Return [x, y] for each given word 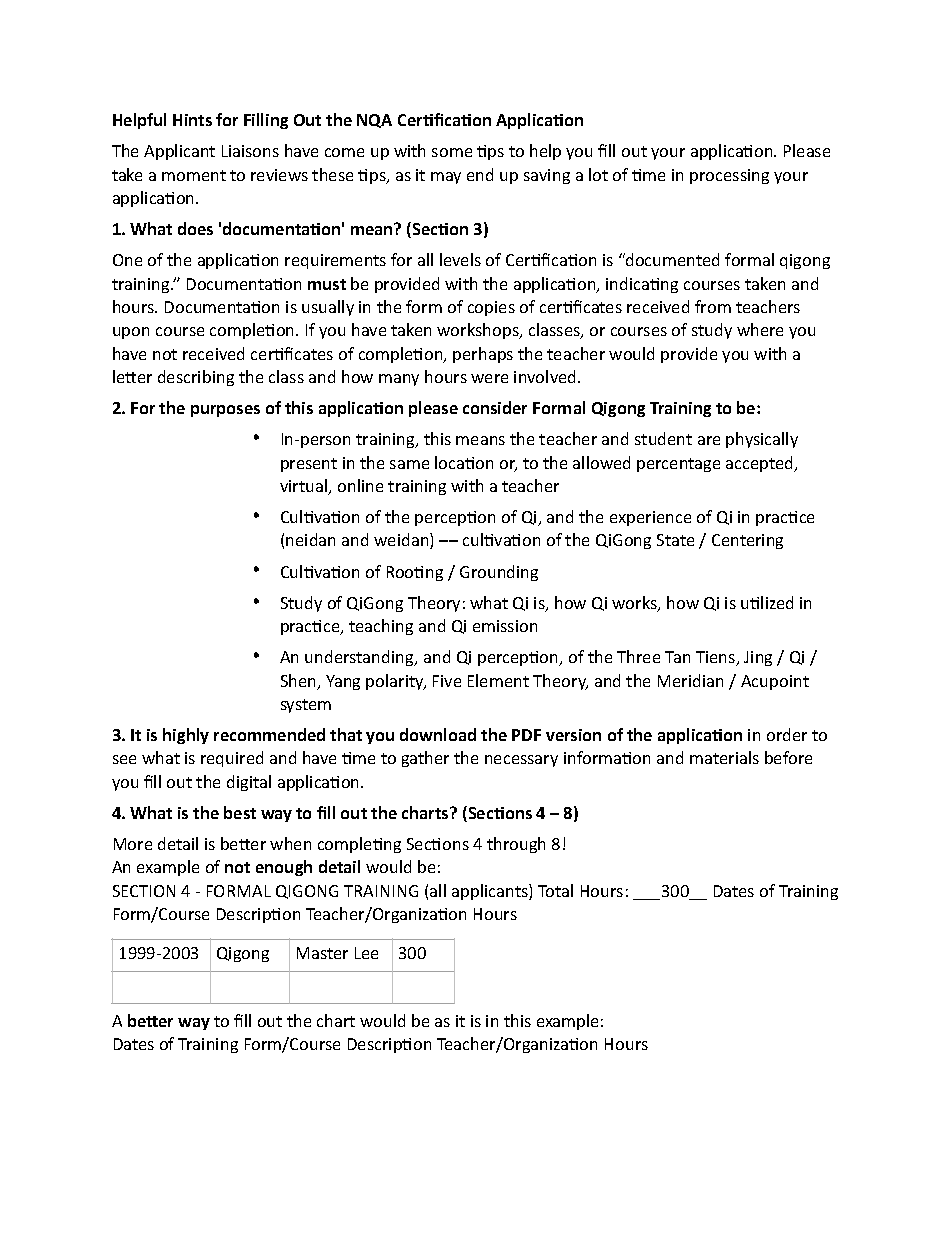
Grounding [499, 573]
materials [724, 757]
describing [196, 378]
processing [729, 176]
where [760, 329]
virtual [305, 487]
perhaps [483, 355]
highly [186, 736]
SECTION [144, 891]
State [675, 540]
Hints [192, 120]
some [452, 152]
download [438, 734]
